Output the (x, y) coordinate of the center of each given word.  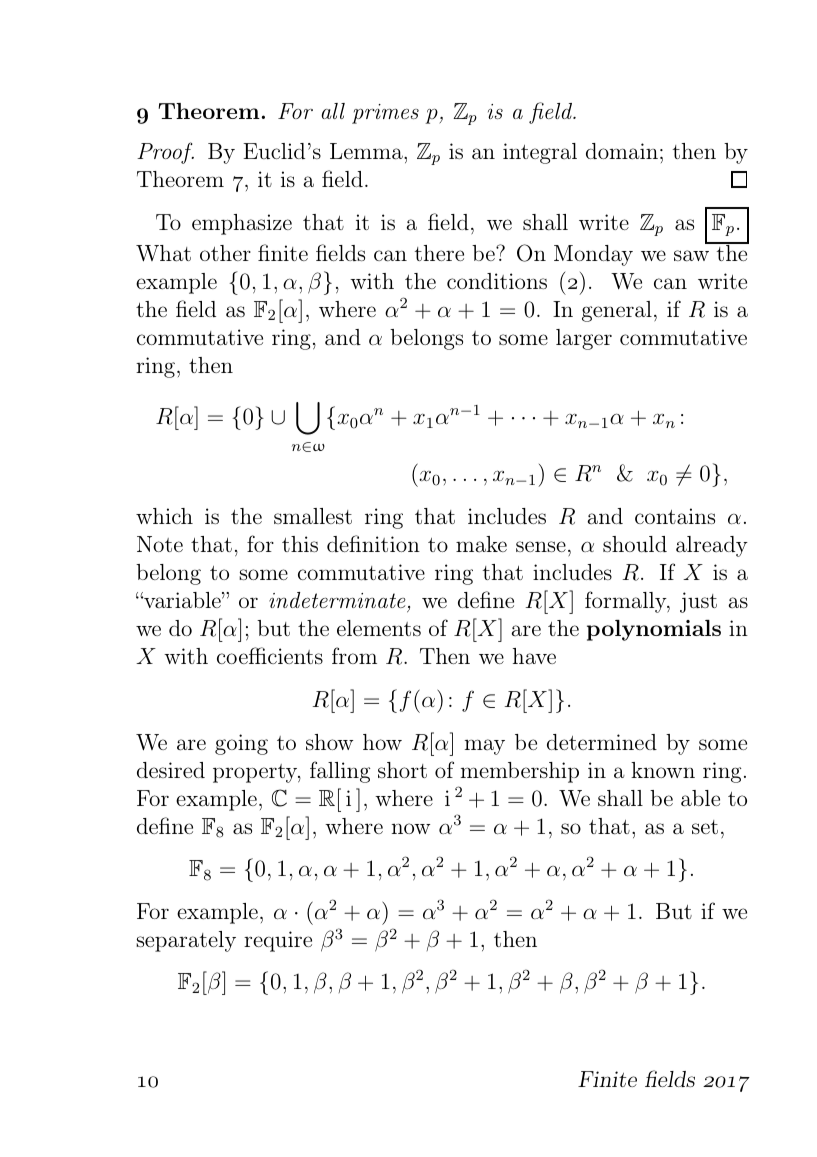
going (241, 744)
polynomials (654, 630)
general (617, 311)
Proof (165, 153)
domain (622, 151)
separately (186, 941)
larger (584, 339)
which (164, 516)
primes (385, 114)
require (278, 941)
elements (379, 628)
